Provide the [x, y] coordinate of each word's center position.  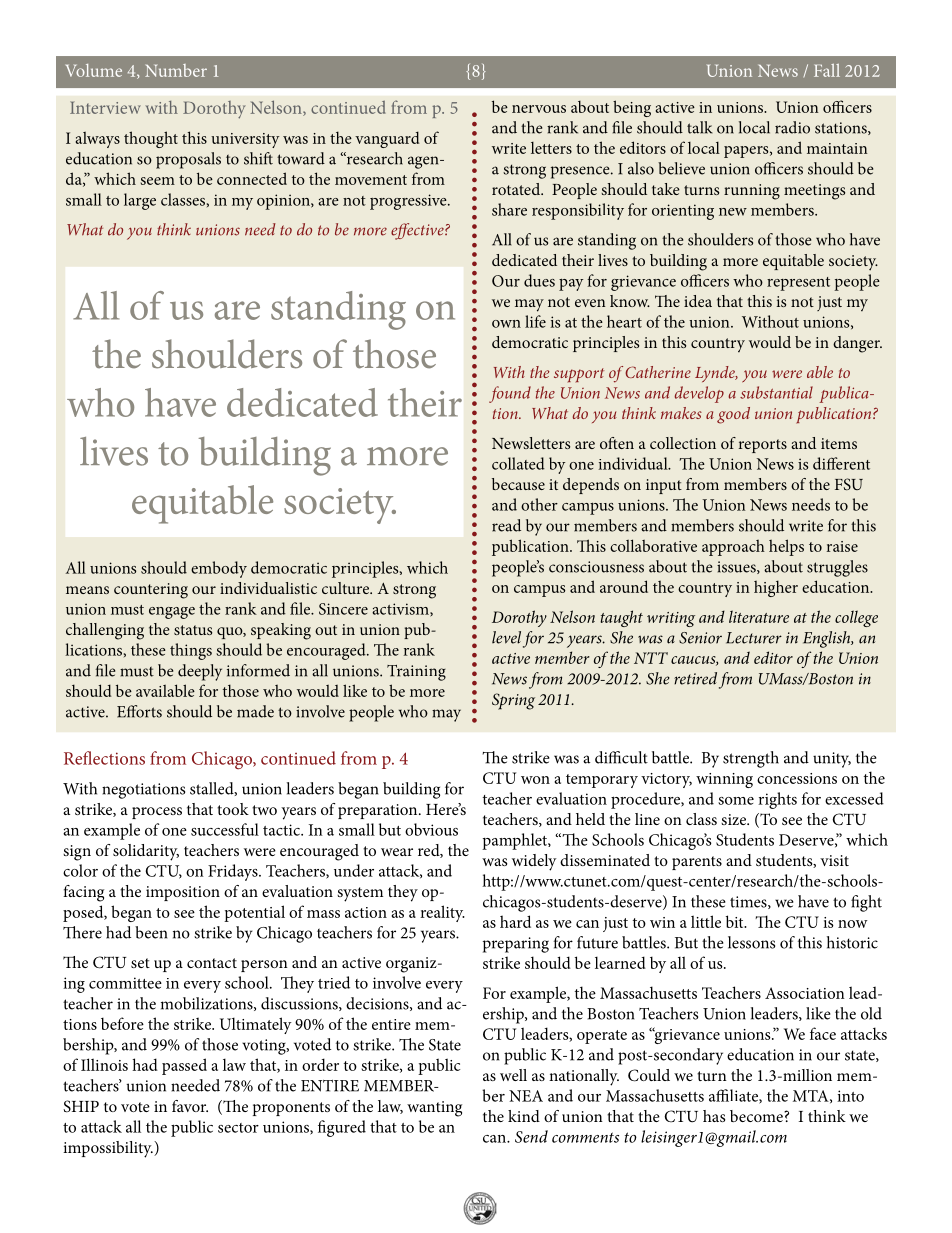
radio [792, 127]
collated [518, 463]
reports [763, 446]
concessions [797, 778]
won [535, 780]
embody [219, 569]
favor [190, 1106]
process [157, 813]
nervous [539, 109]
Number [176, 70]
